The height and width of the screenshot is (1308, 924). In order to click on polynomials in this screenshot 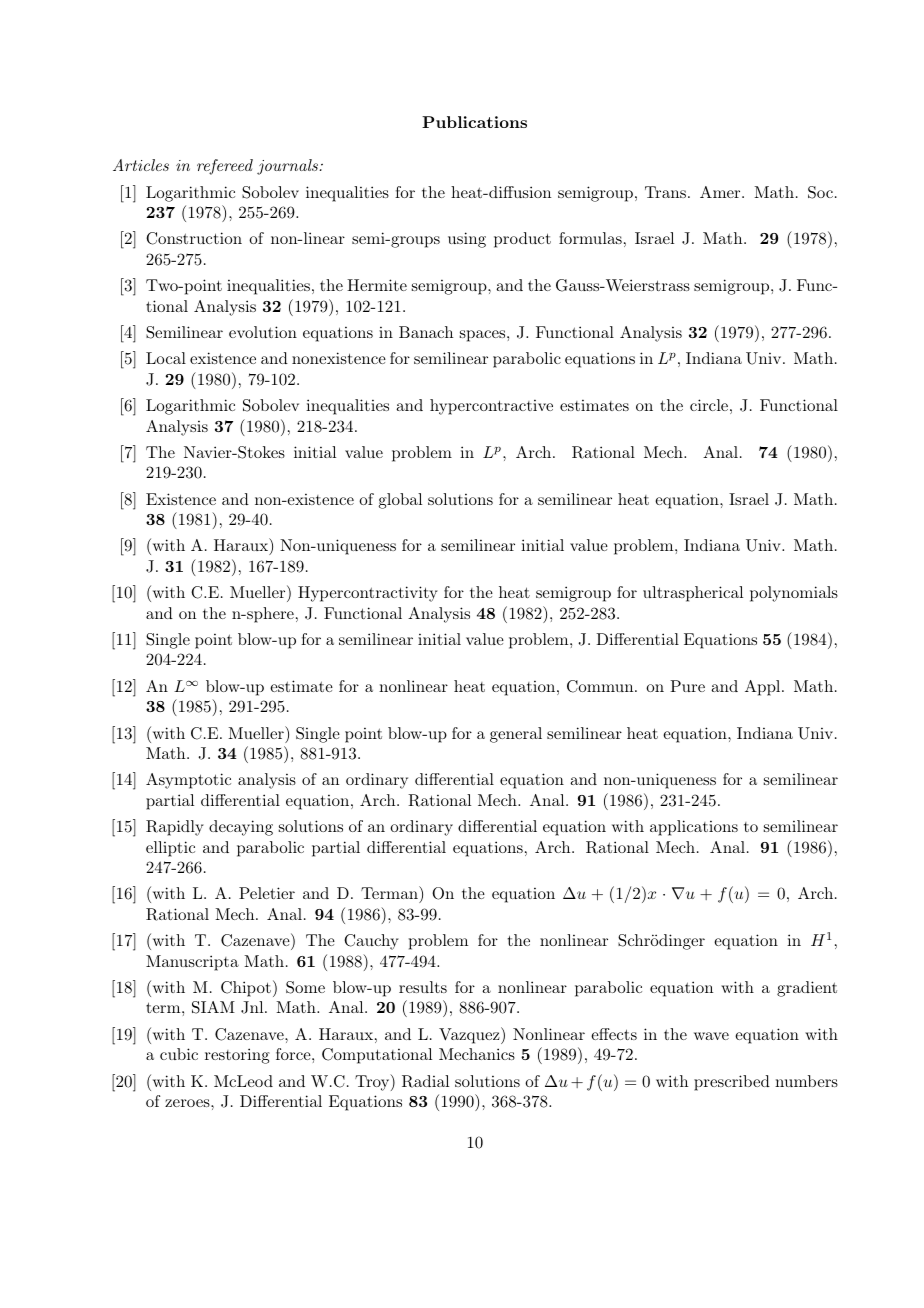, I will do `click(794, 594)`.
